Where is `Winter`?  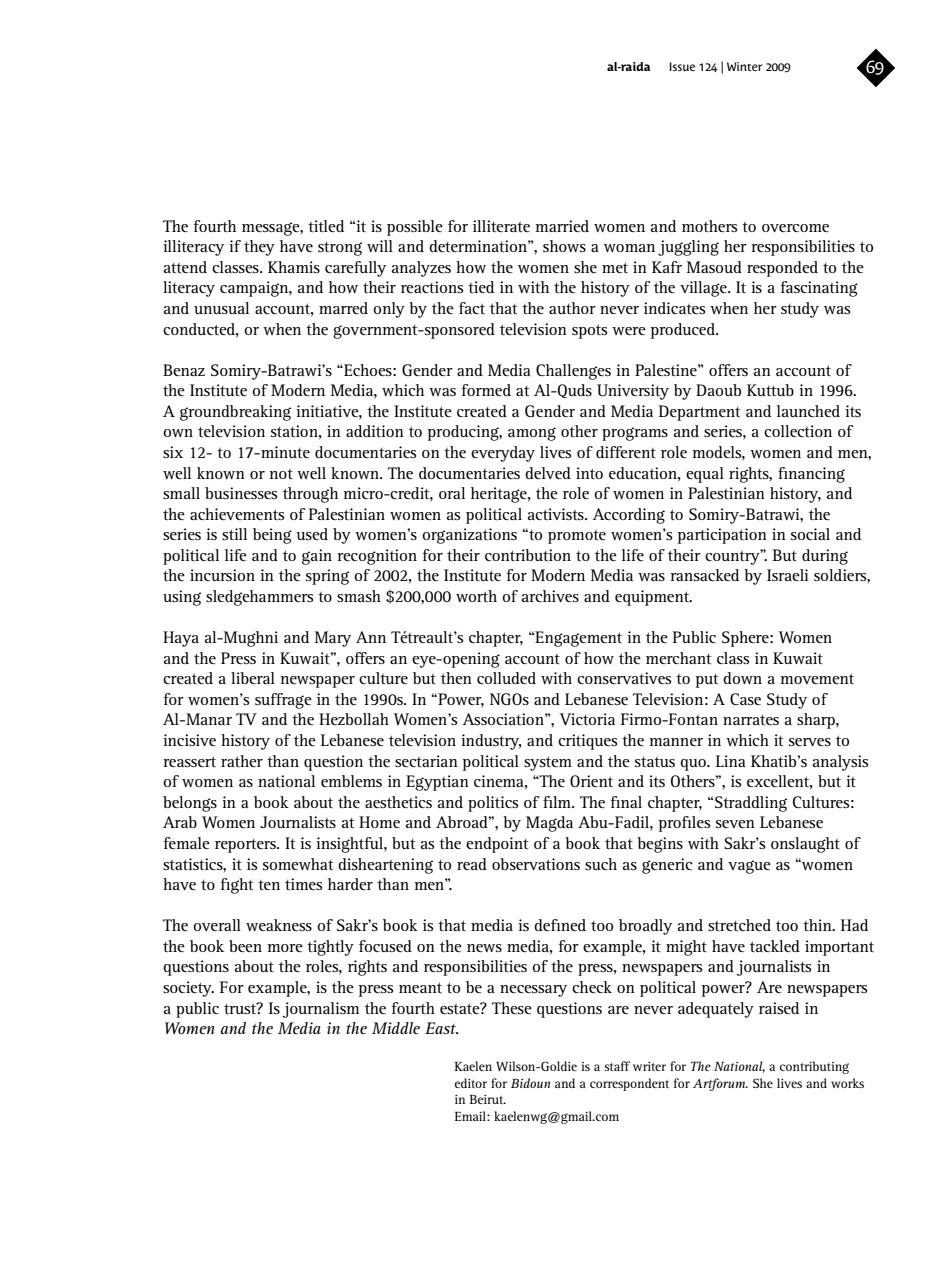
Winter is located at coordinates (744, 66).
